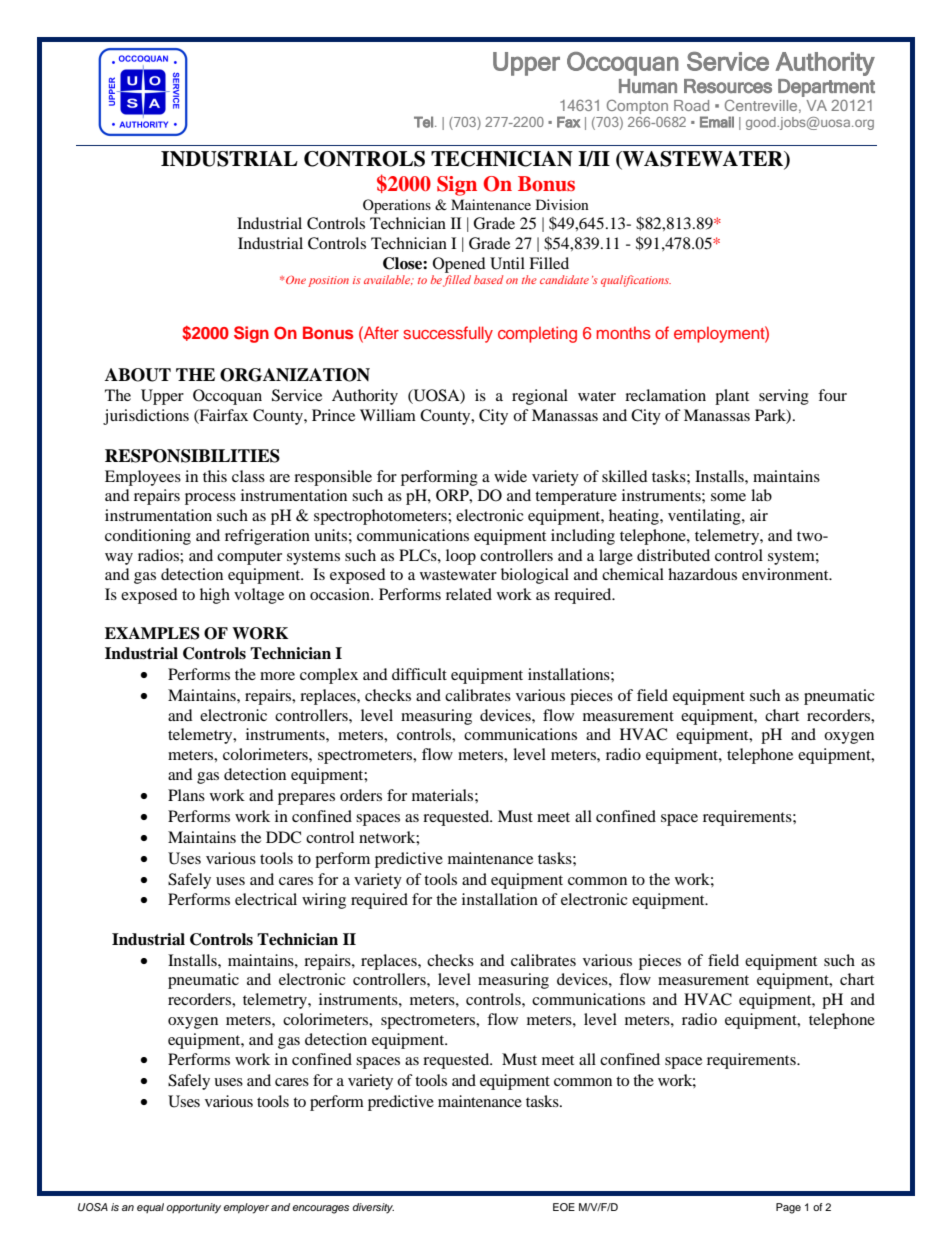 Image resolution: width=952 pixels, height=1233 pixels. I want to click on plant, so click(732, 397).
